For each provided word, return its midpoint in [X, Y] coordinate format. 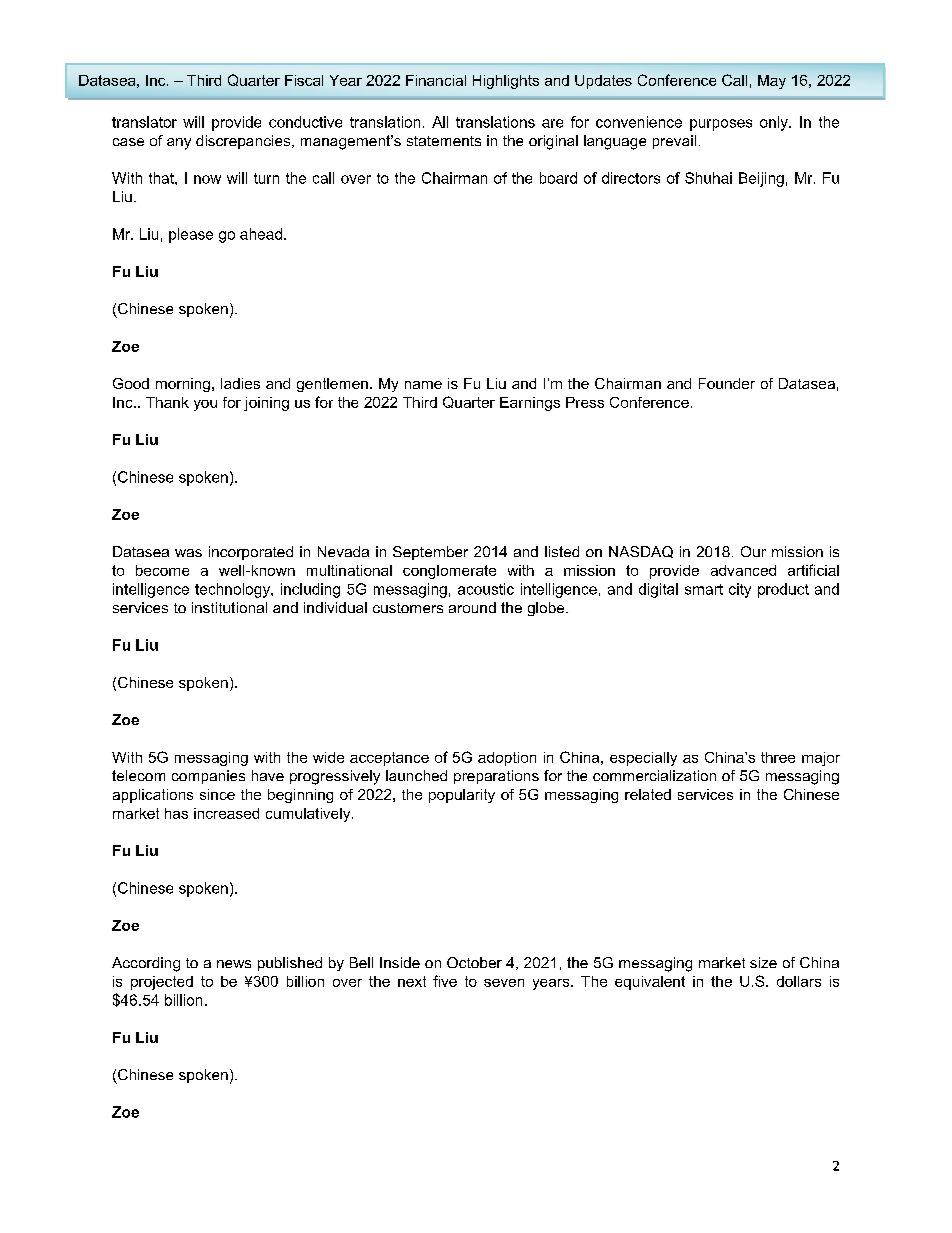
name [423, 385]
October [474, 962]
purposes [721, 125]
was [188, 553]
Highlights [506, 82]
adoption [507, 759]
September [430, 553]
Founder [727, 383]
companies [208, 777]
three [778, 757]
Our [753, 551]
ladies [240, 383]
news [234, 964]
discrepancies [244, 142]
